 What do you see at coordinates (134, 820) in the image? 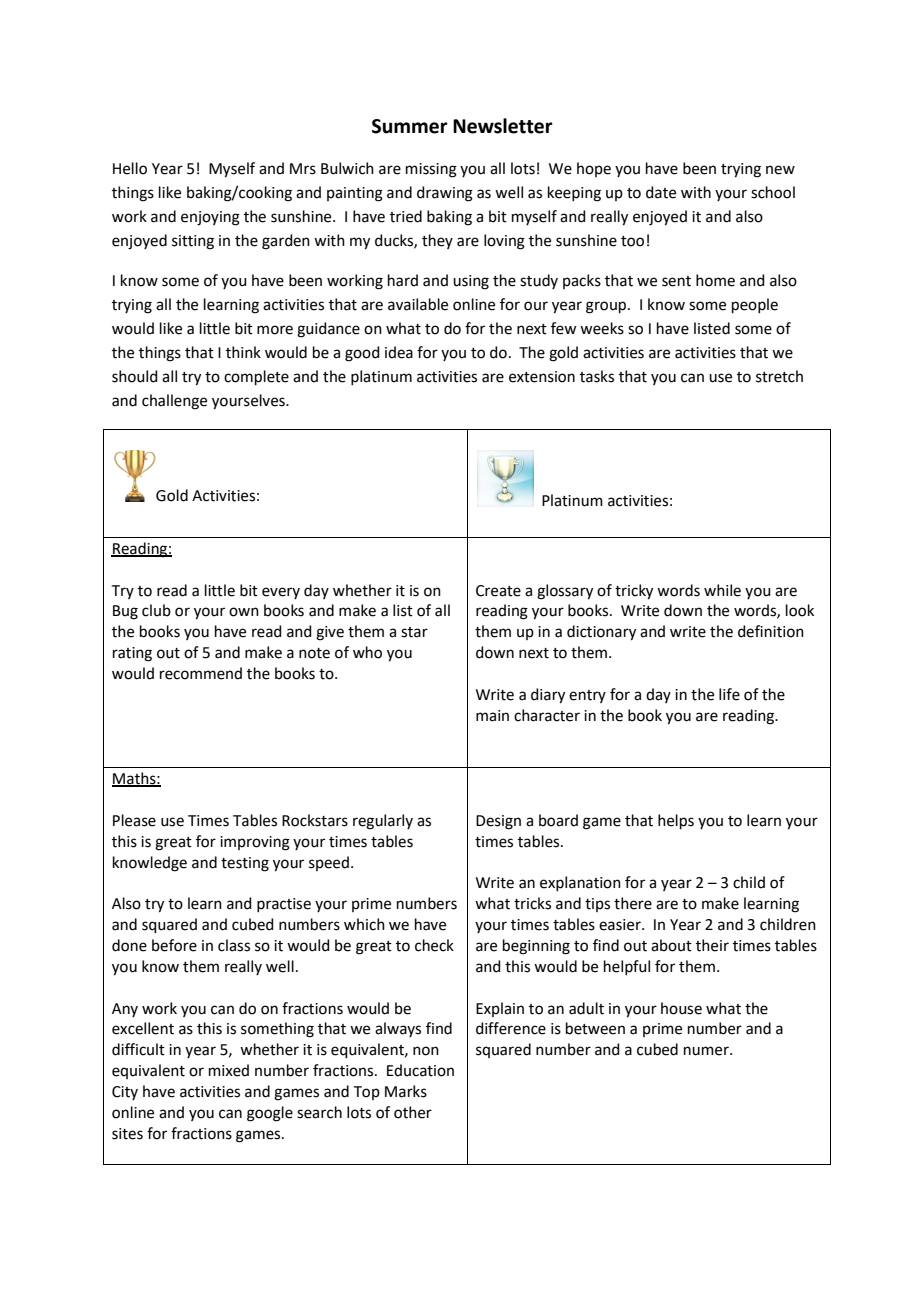
I see `Please` at bounding box center [134, 820].
